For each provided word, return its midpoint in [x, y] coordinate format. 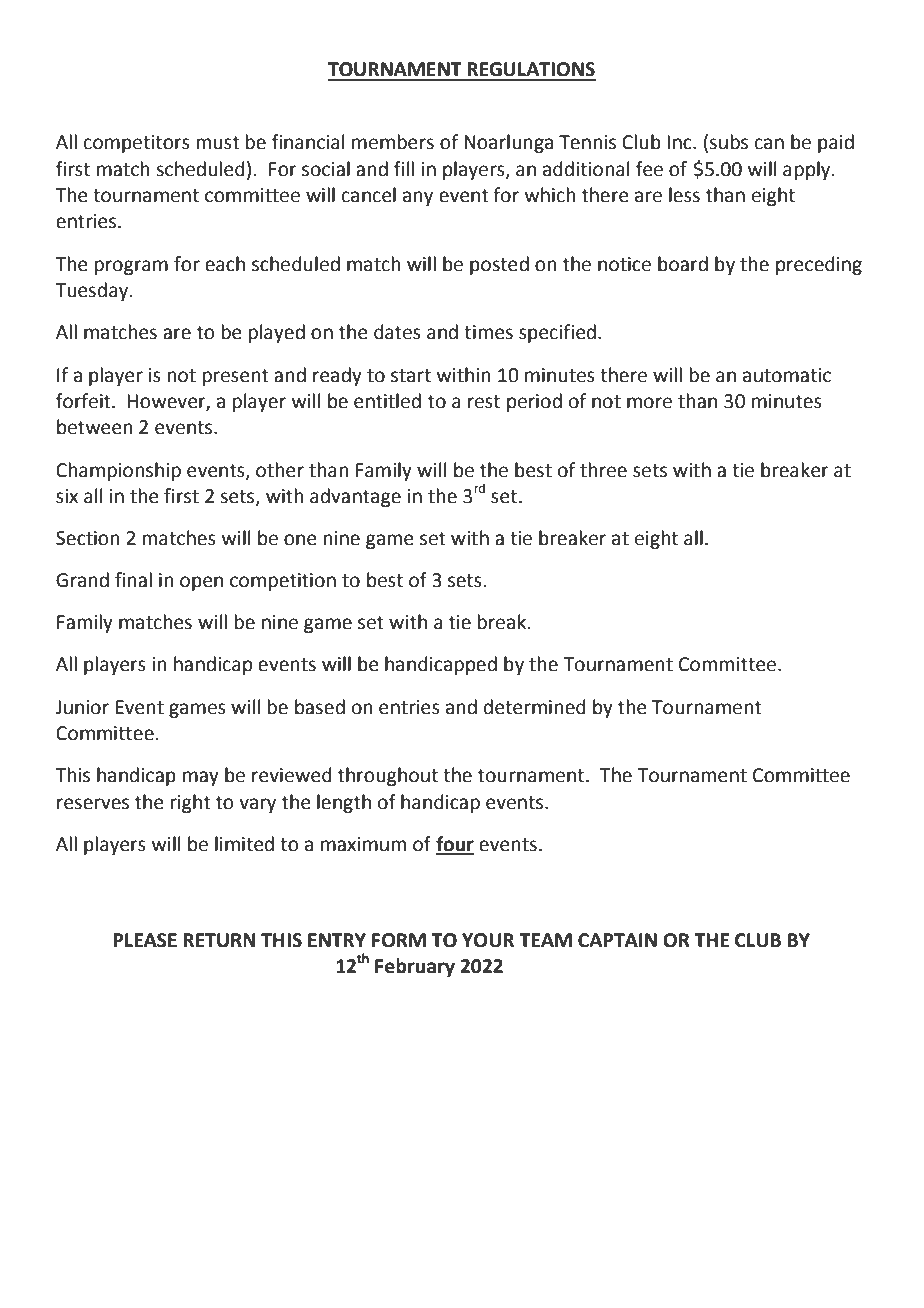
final [133, 580]
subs [728, 142]
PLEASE [145, 940]
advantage [355, 497]
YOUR [488, 940]
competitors [137, 144]
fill [404, 168]
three [603, 470]
